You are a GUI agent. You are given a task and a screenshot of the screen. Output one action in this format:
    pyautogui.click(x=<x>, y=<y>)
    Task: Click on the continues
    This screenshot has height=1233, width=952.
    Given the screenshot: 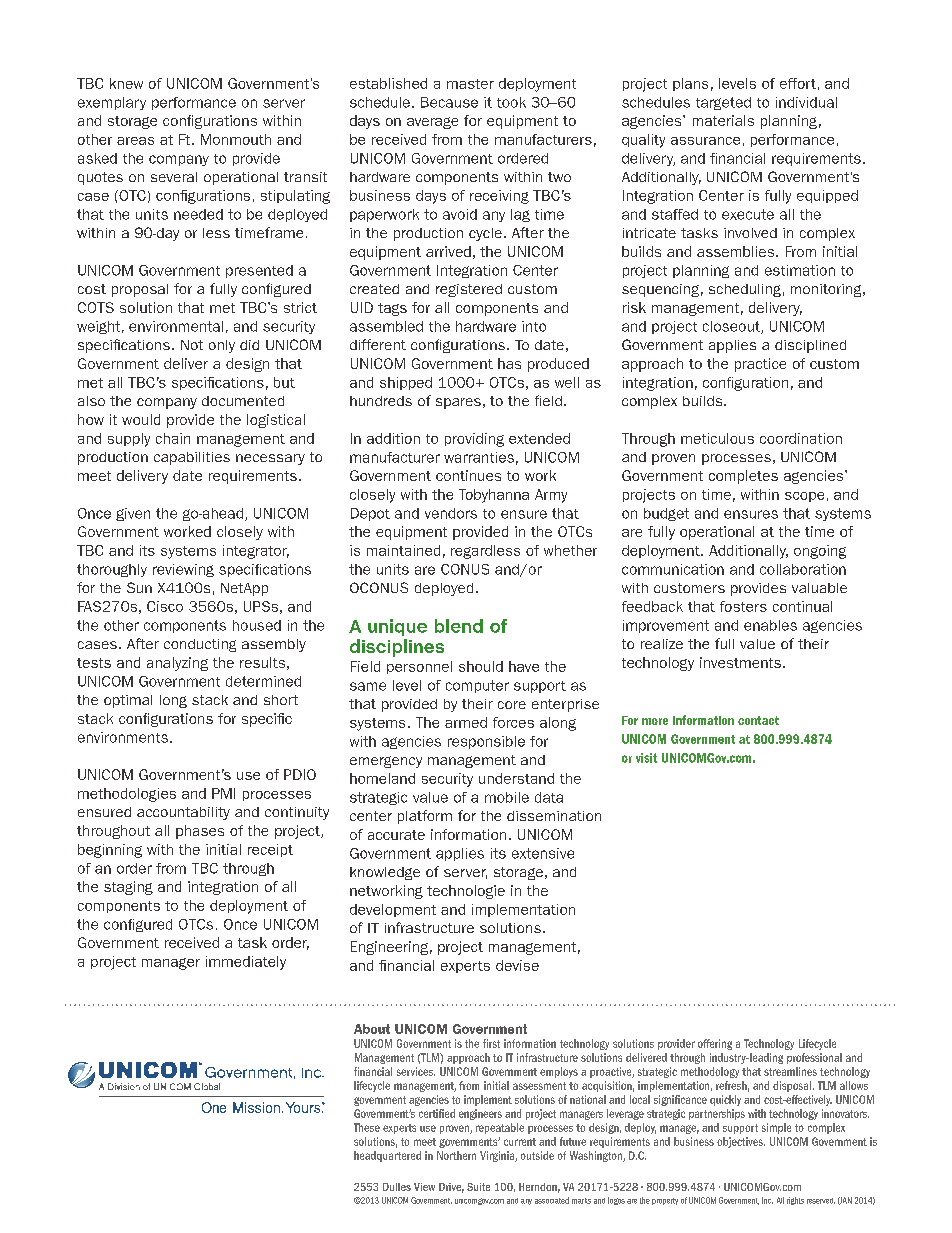 What is the action you would take?
    pyautogui.click(x=468, y=475)
